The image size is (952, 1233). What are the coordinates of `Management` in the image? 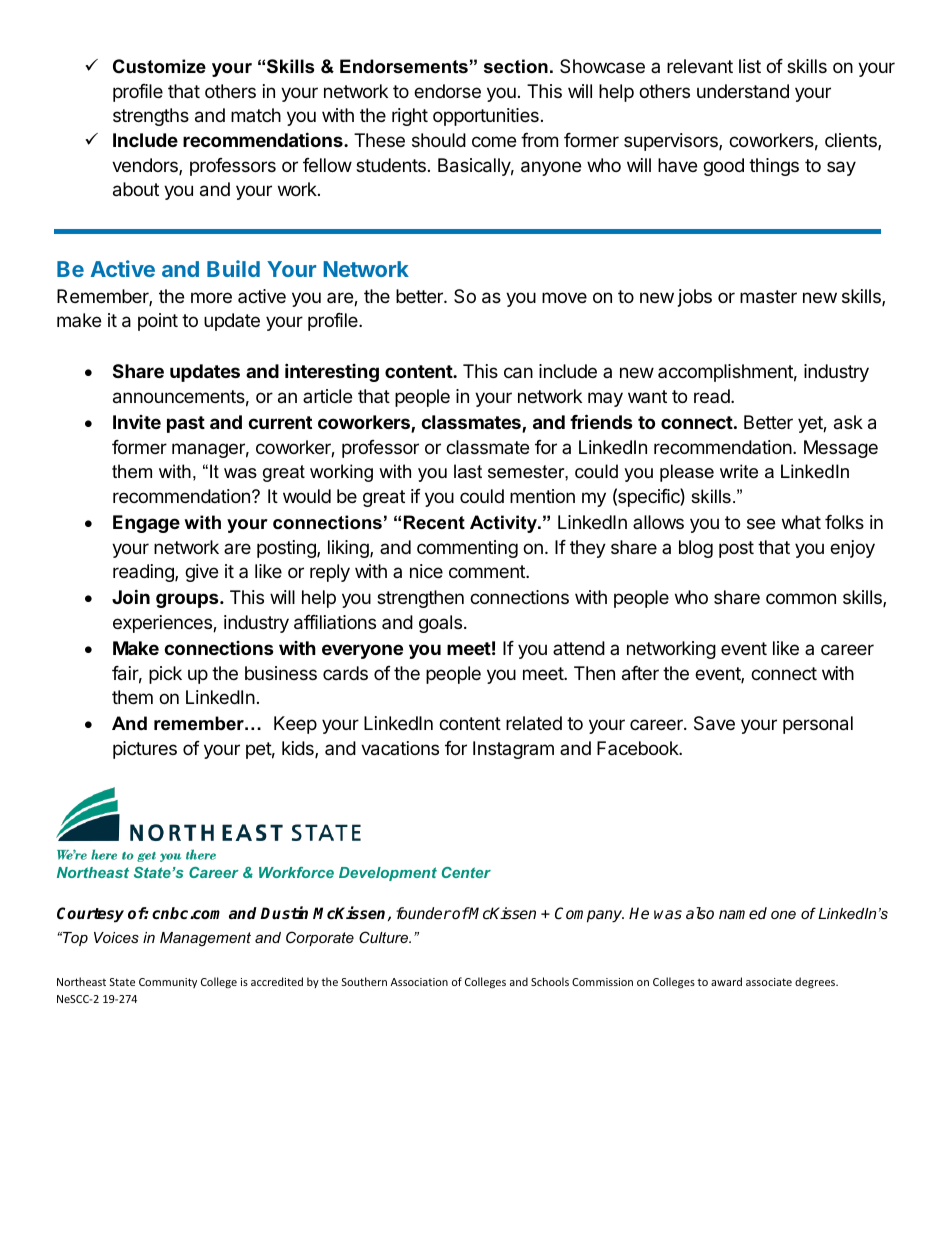 It's located at (205, 939).
